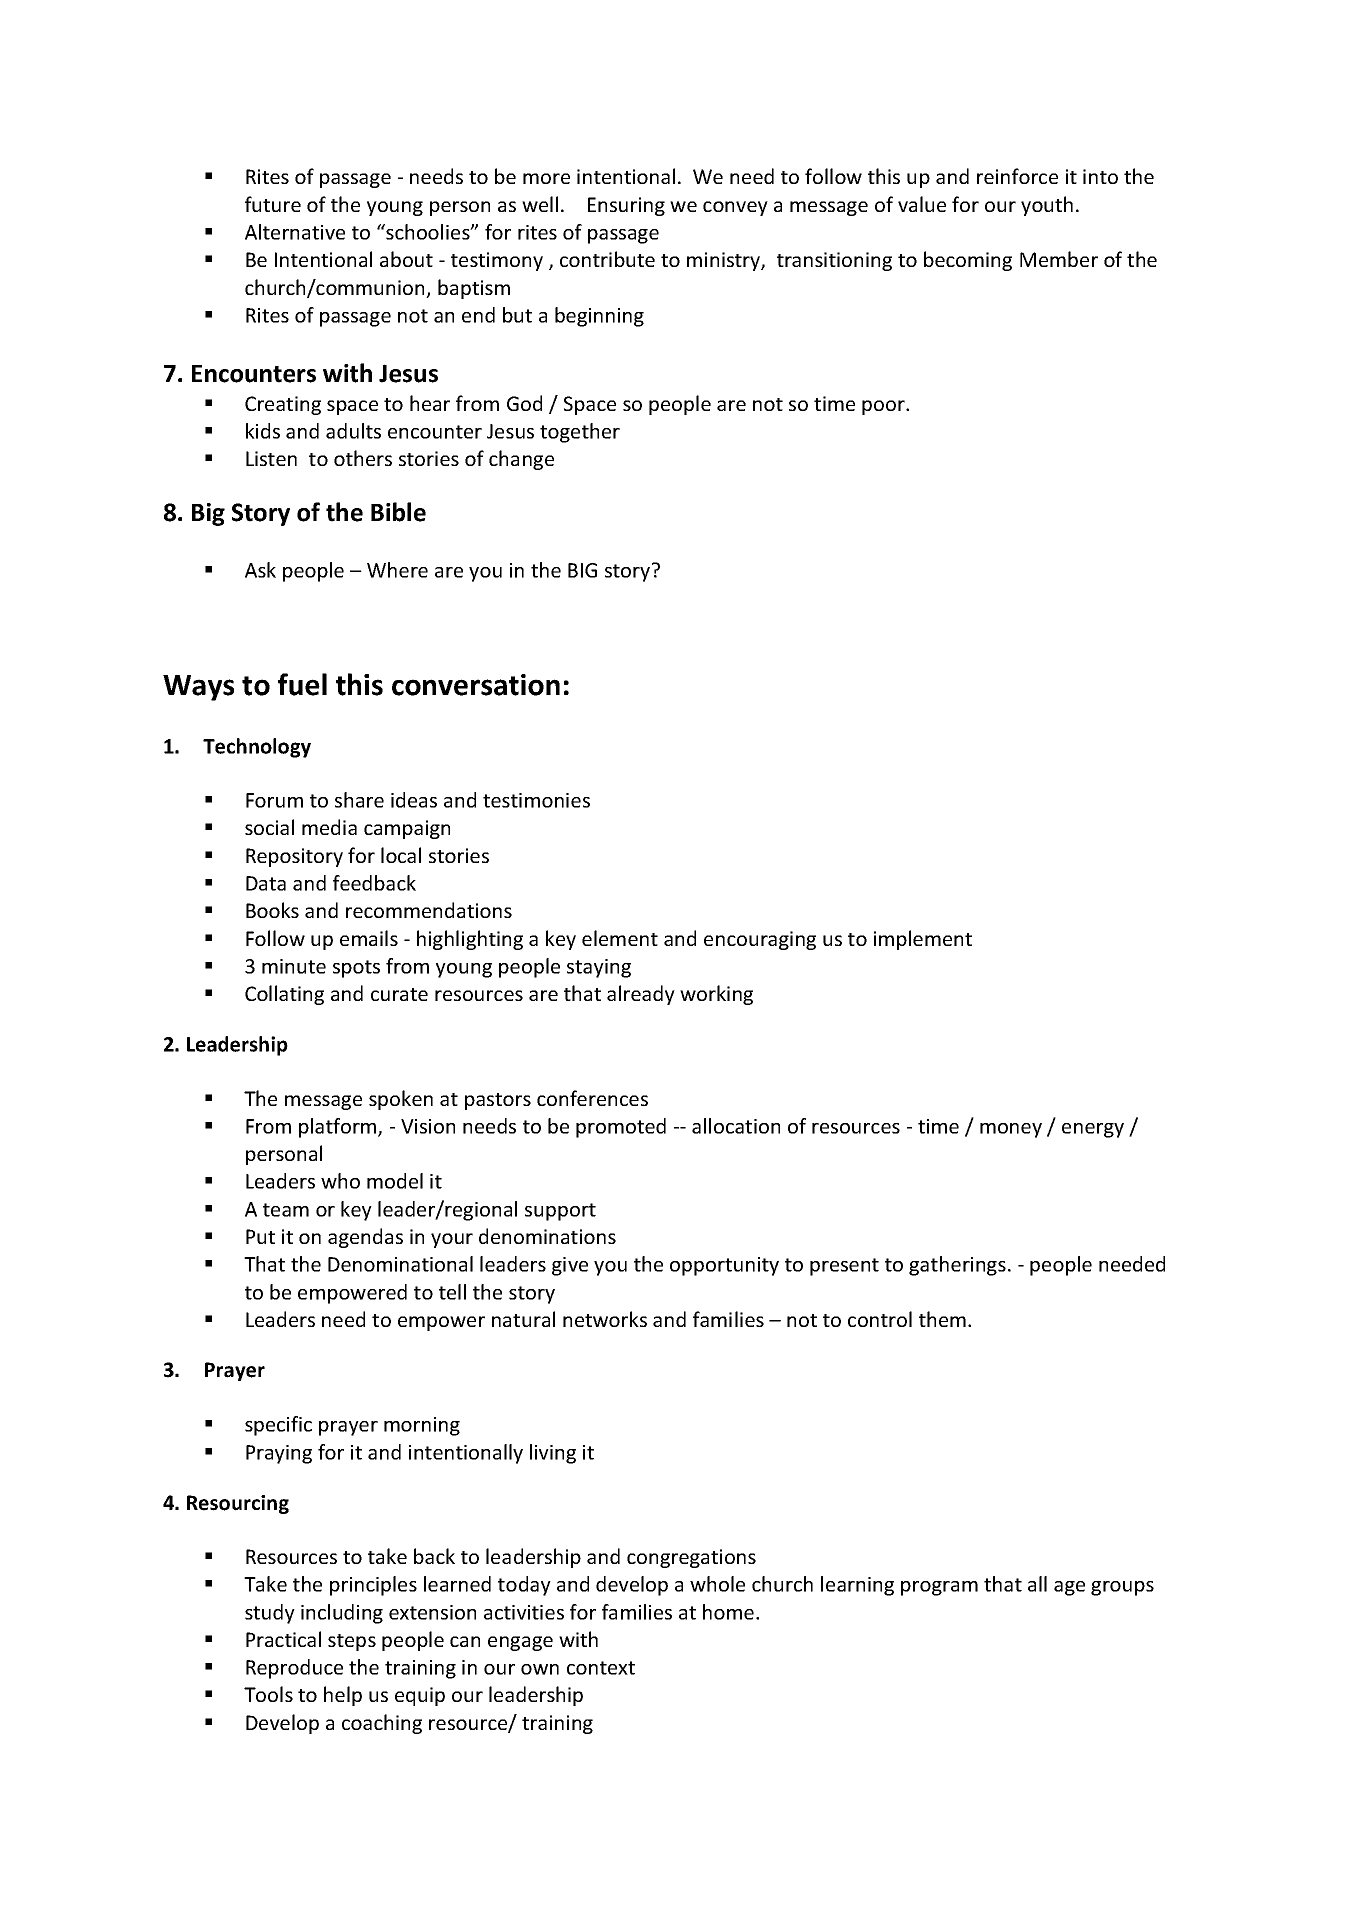  I want to click on Alternative, so click(295, 232).
